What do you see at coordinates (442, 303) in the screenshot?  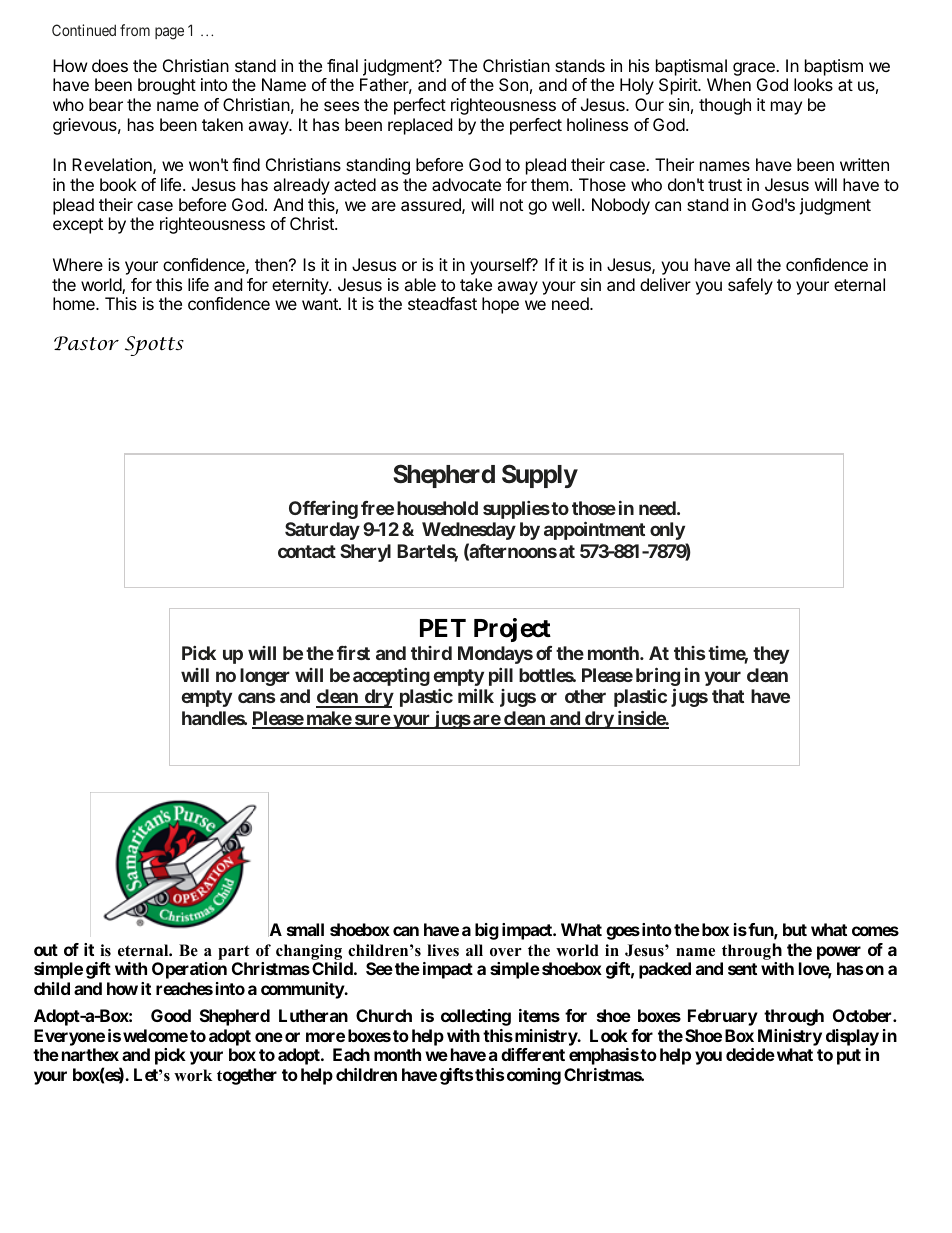 I see `steadfast` at bounding box center [442, 303].
